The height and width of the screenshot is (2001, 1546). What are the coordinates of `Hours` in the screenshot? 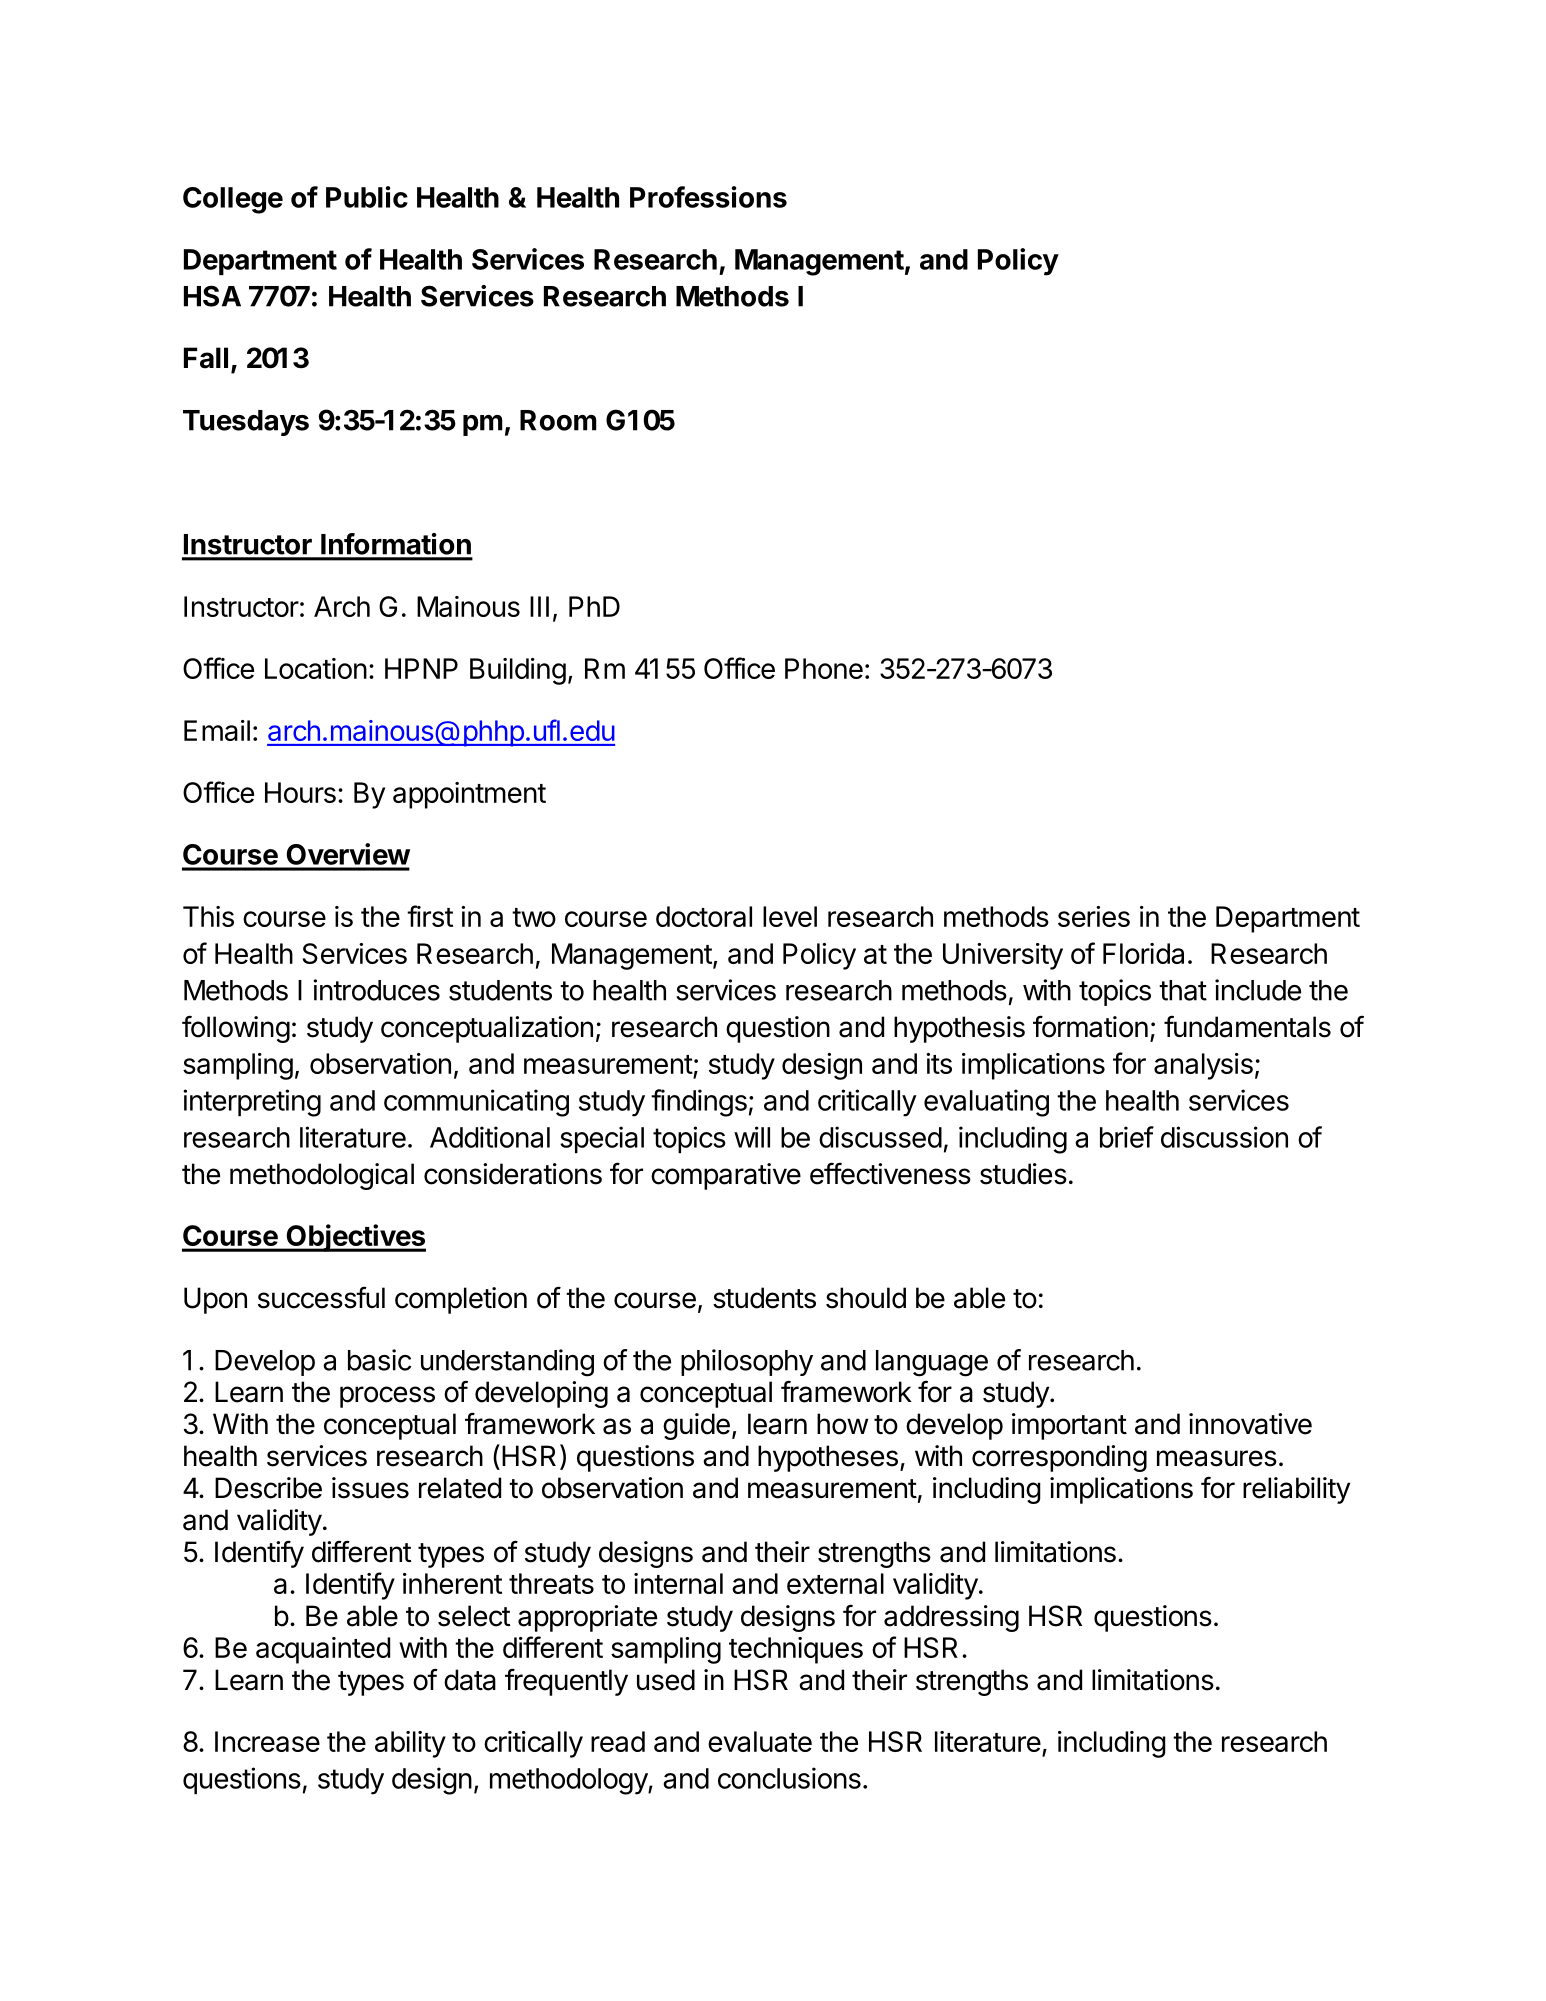 It's located at (300, 792).
